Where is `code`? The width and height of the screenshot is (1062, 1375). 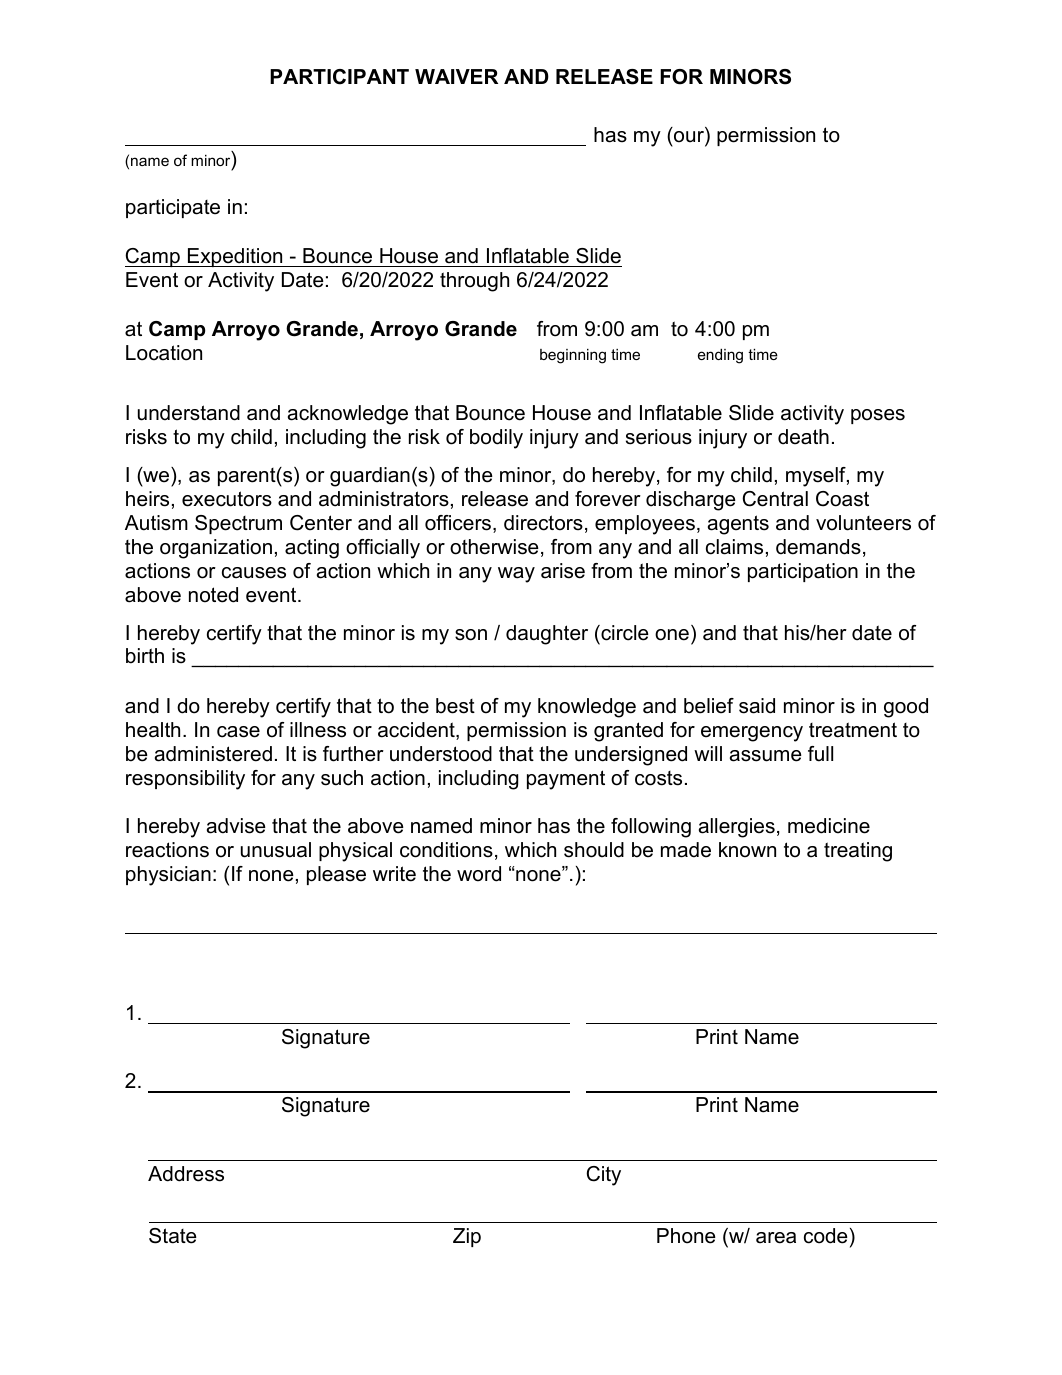 code is located at coordinates (826, 1236).
